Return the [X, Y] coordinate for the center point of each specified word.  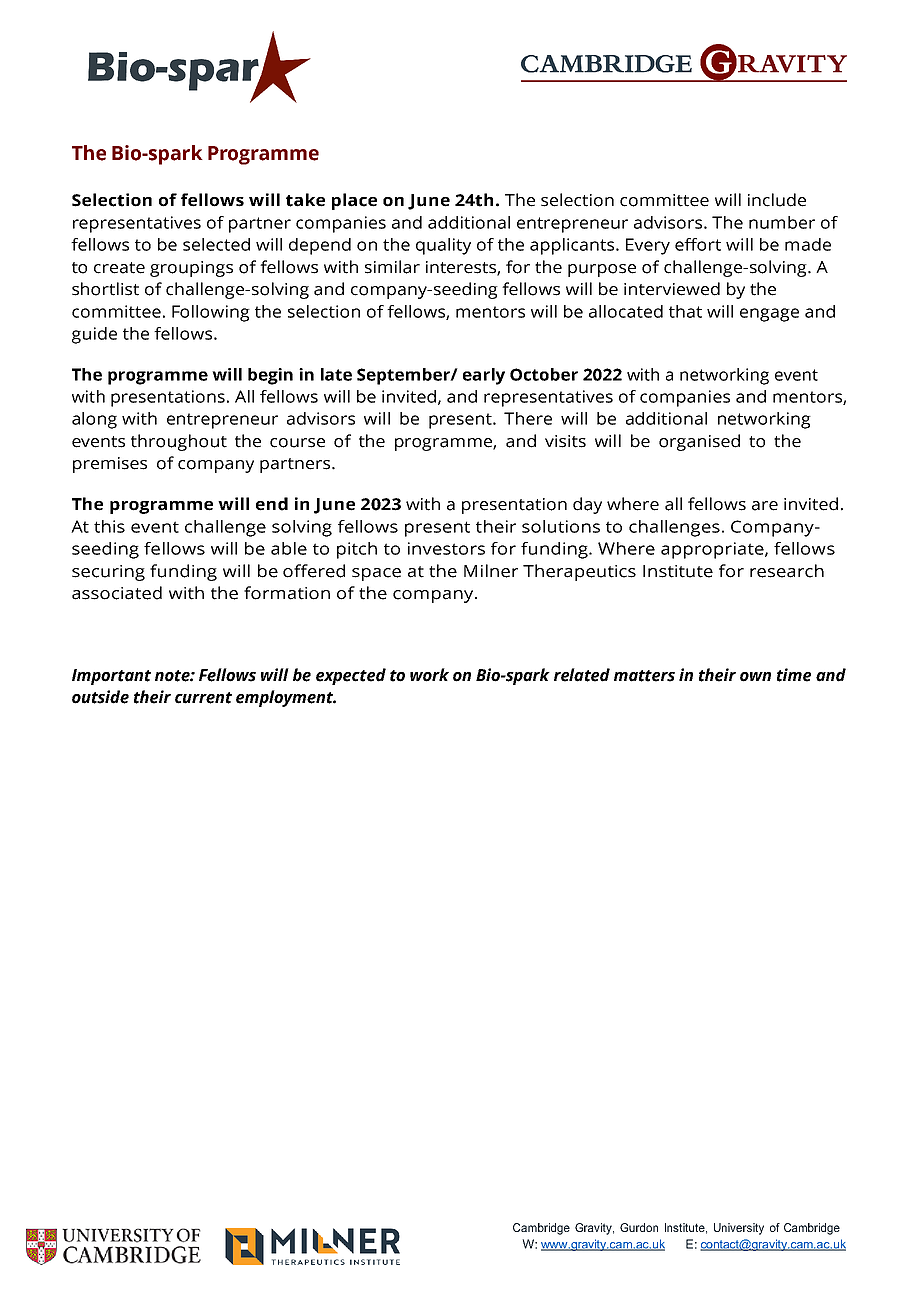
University [739, 1229]
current [203, 698]
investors [446, 548]
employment [286, 698]
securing [108, 573]
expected [351, 676]
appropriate [713, 550]
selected [216, 244]
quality [443, 246]
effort [698, 244]
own [755, 677]
